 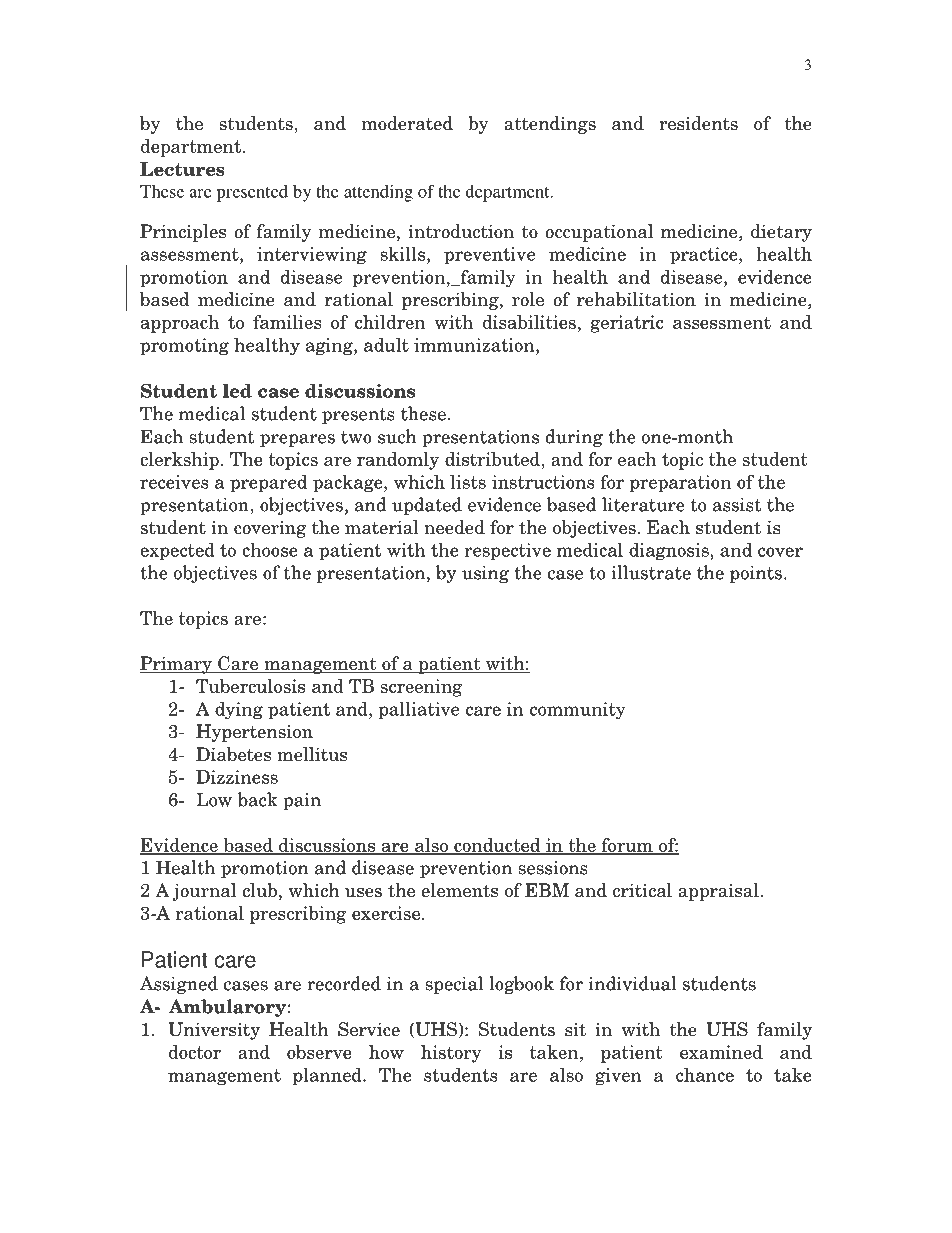 What do you see at coordinates (407, 123) in the page?
I see `moderated` at bounding box center [407, 123].
